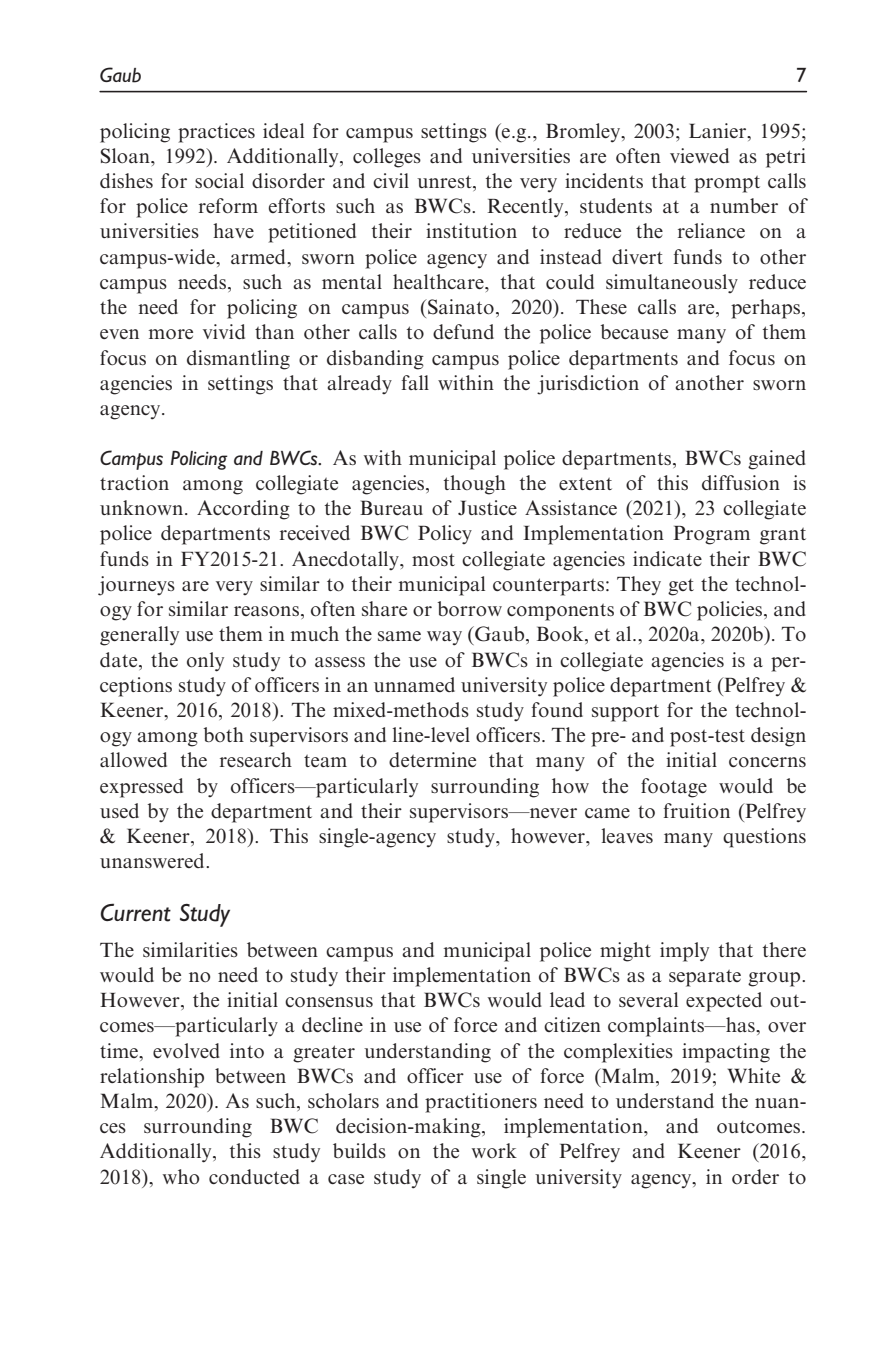  What do you see at coordinates (444, 638) in the screenshot?
I see `way` at bounding box center [444, 638].
